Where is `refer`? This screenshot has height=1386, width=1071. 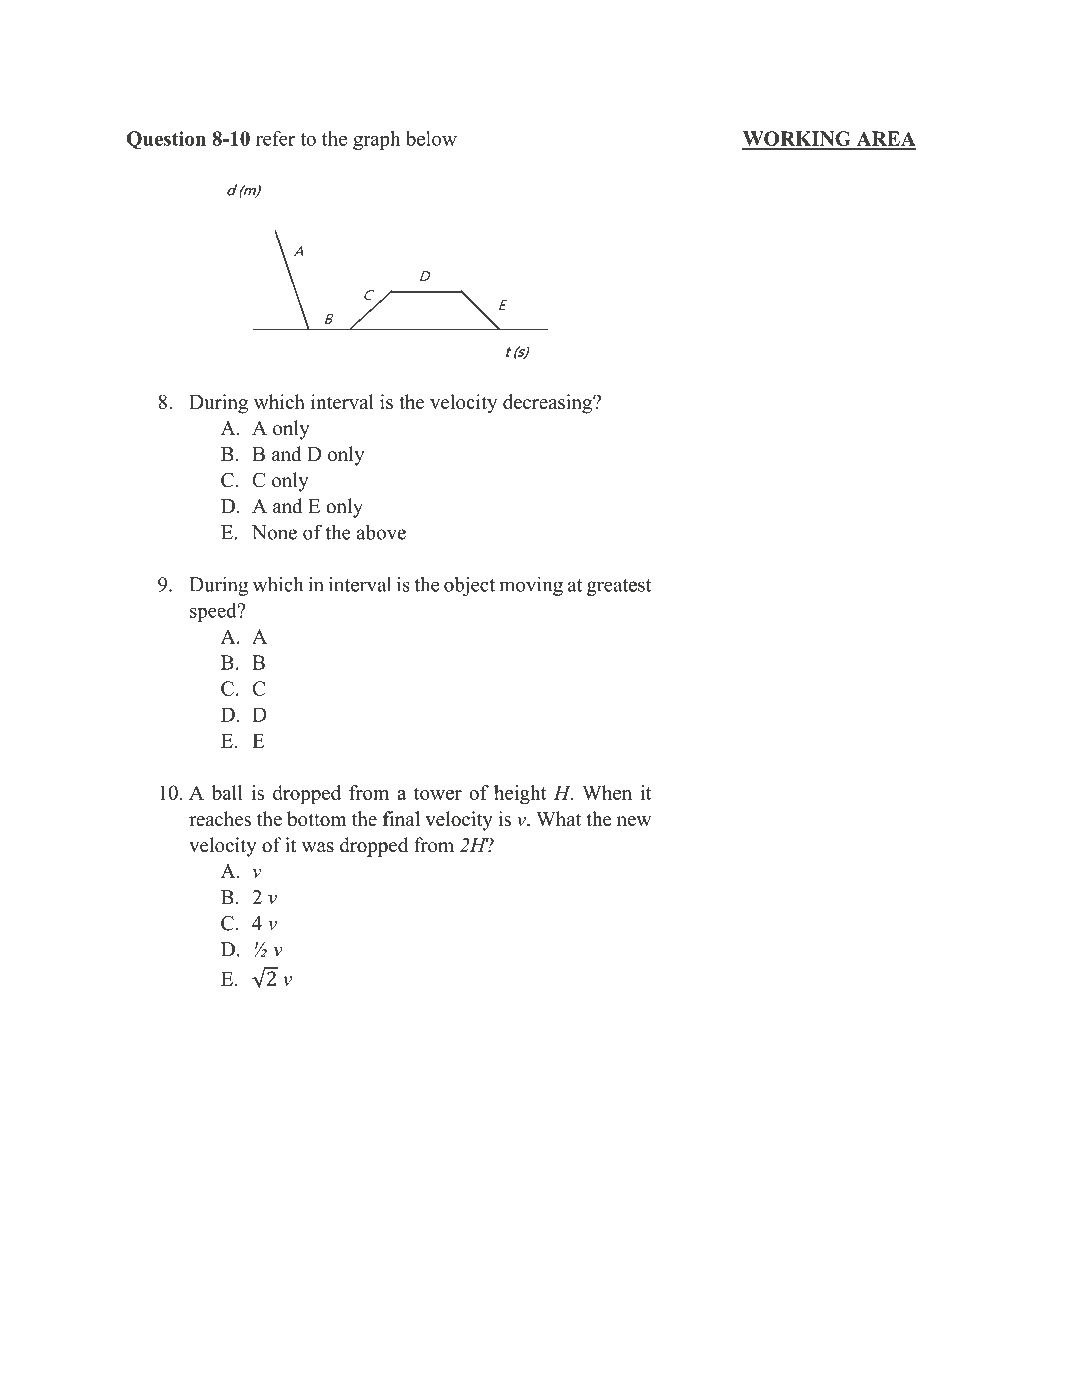 refer is located at coordinates (275, 138).
